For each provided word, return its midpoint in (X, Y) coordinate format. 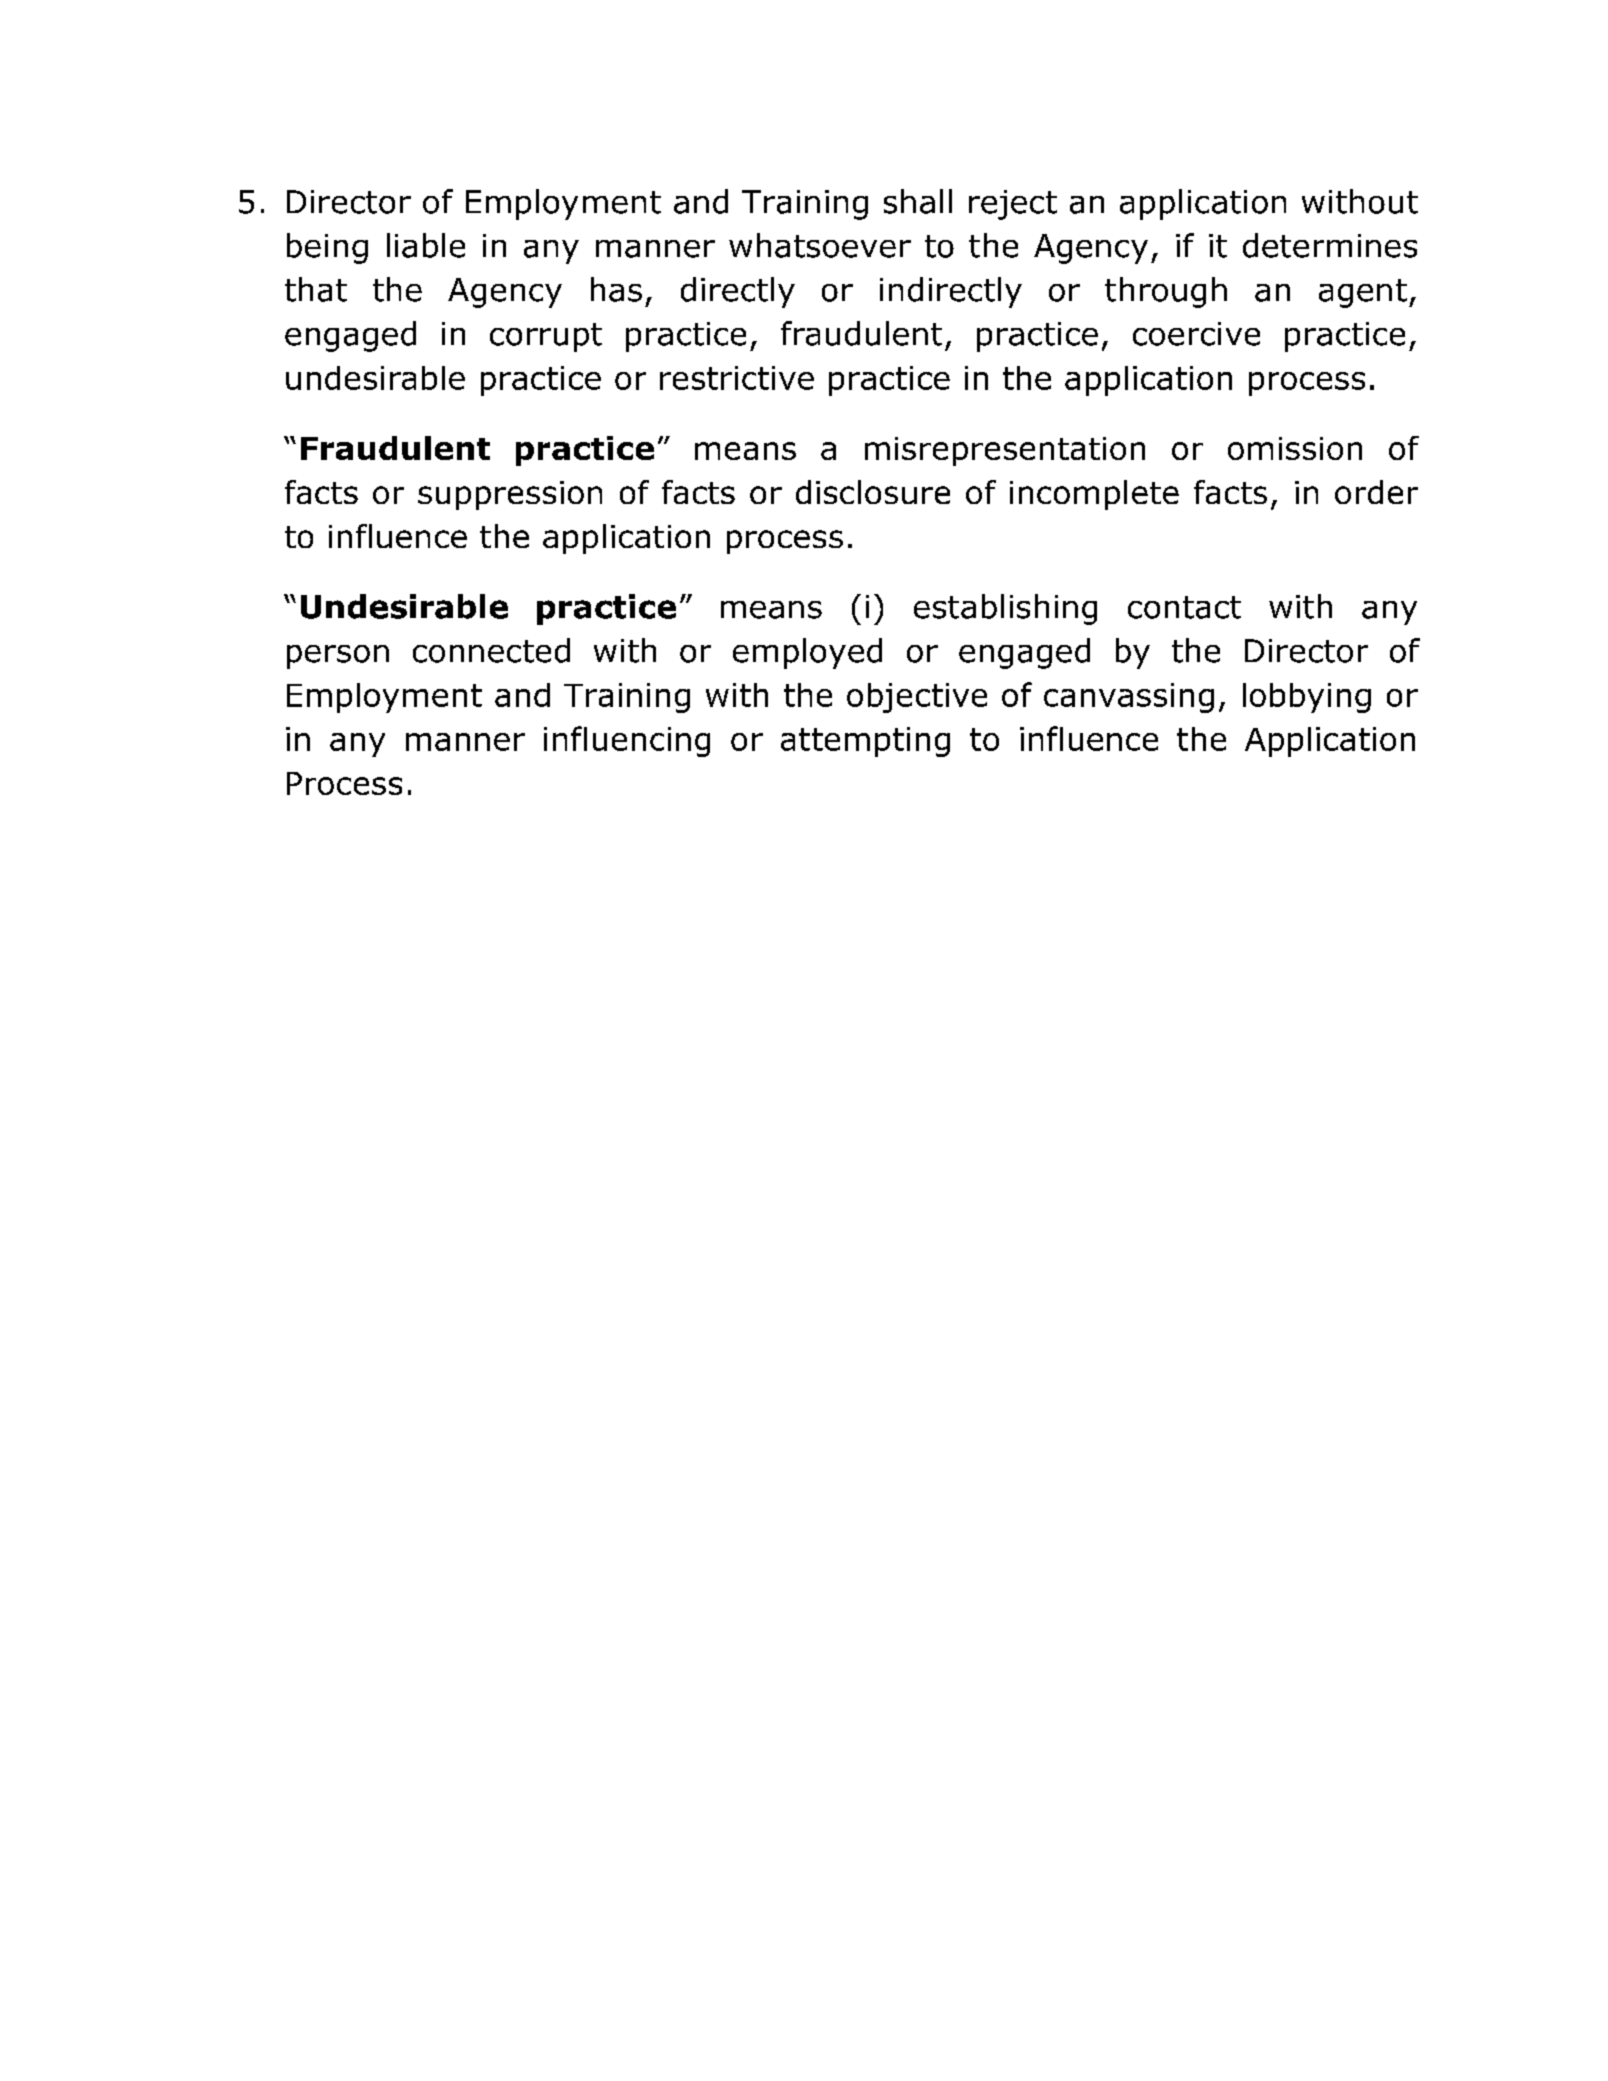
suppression (510, 495)
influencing (627, 741)
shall (918, 201)
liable (426, 245)
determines (1330, 245)
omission (1295, 448)
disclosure (873, 492)
